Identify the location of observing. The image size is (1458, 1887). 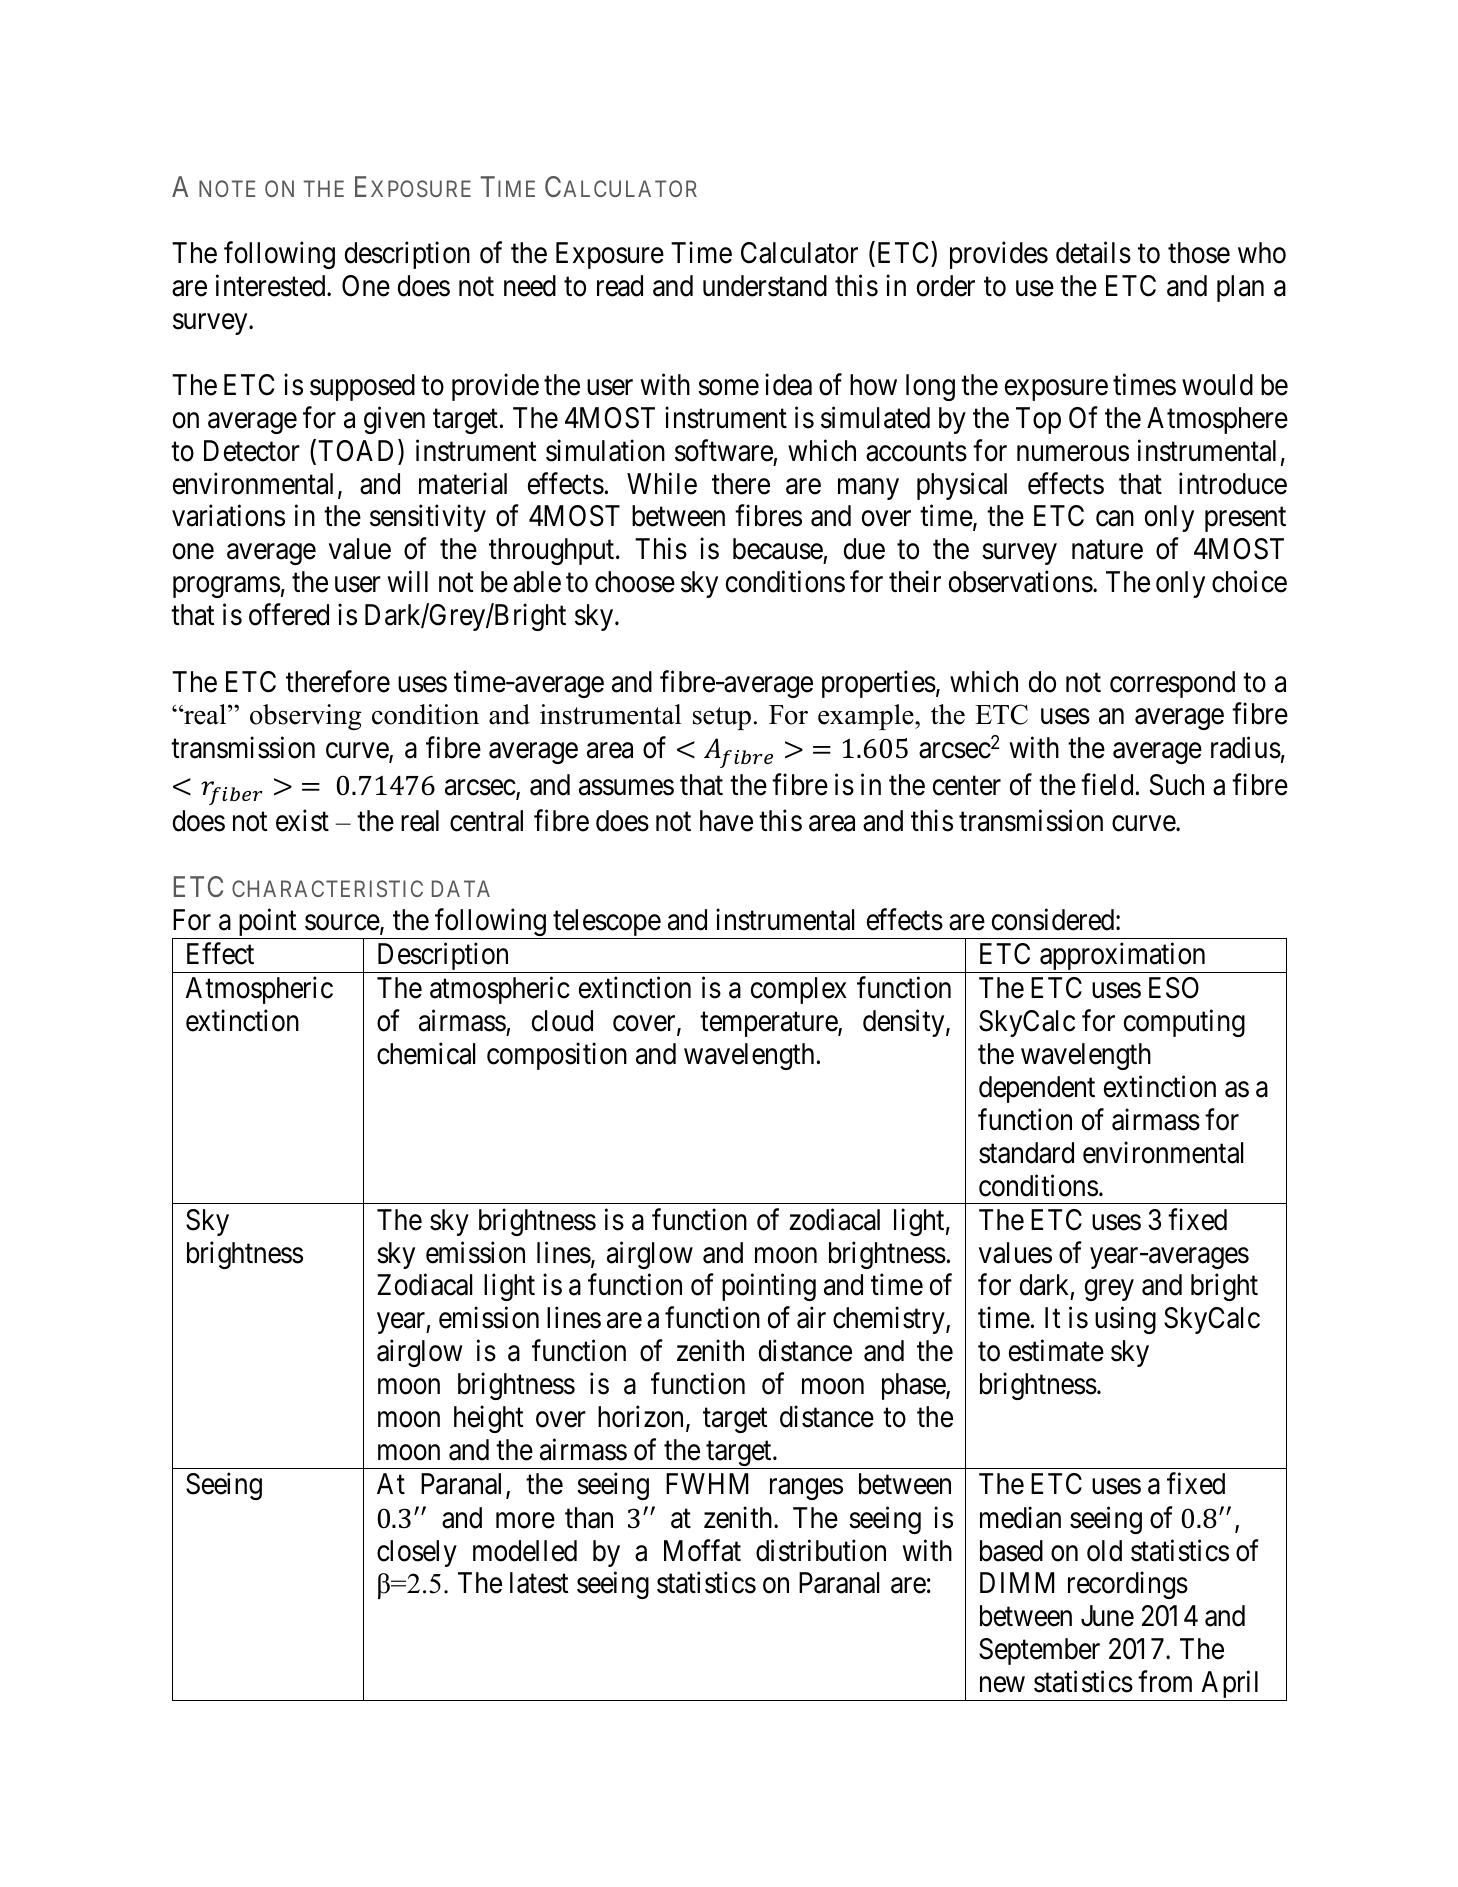
(306, 717).
